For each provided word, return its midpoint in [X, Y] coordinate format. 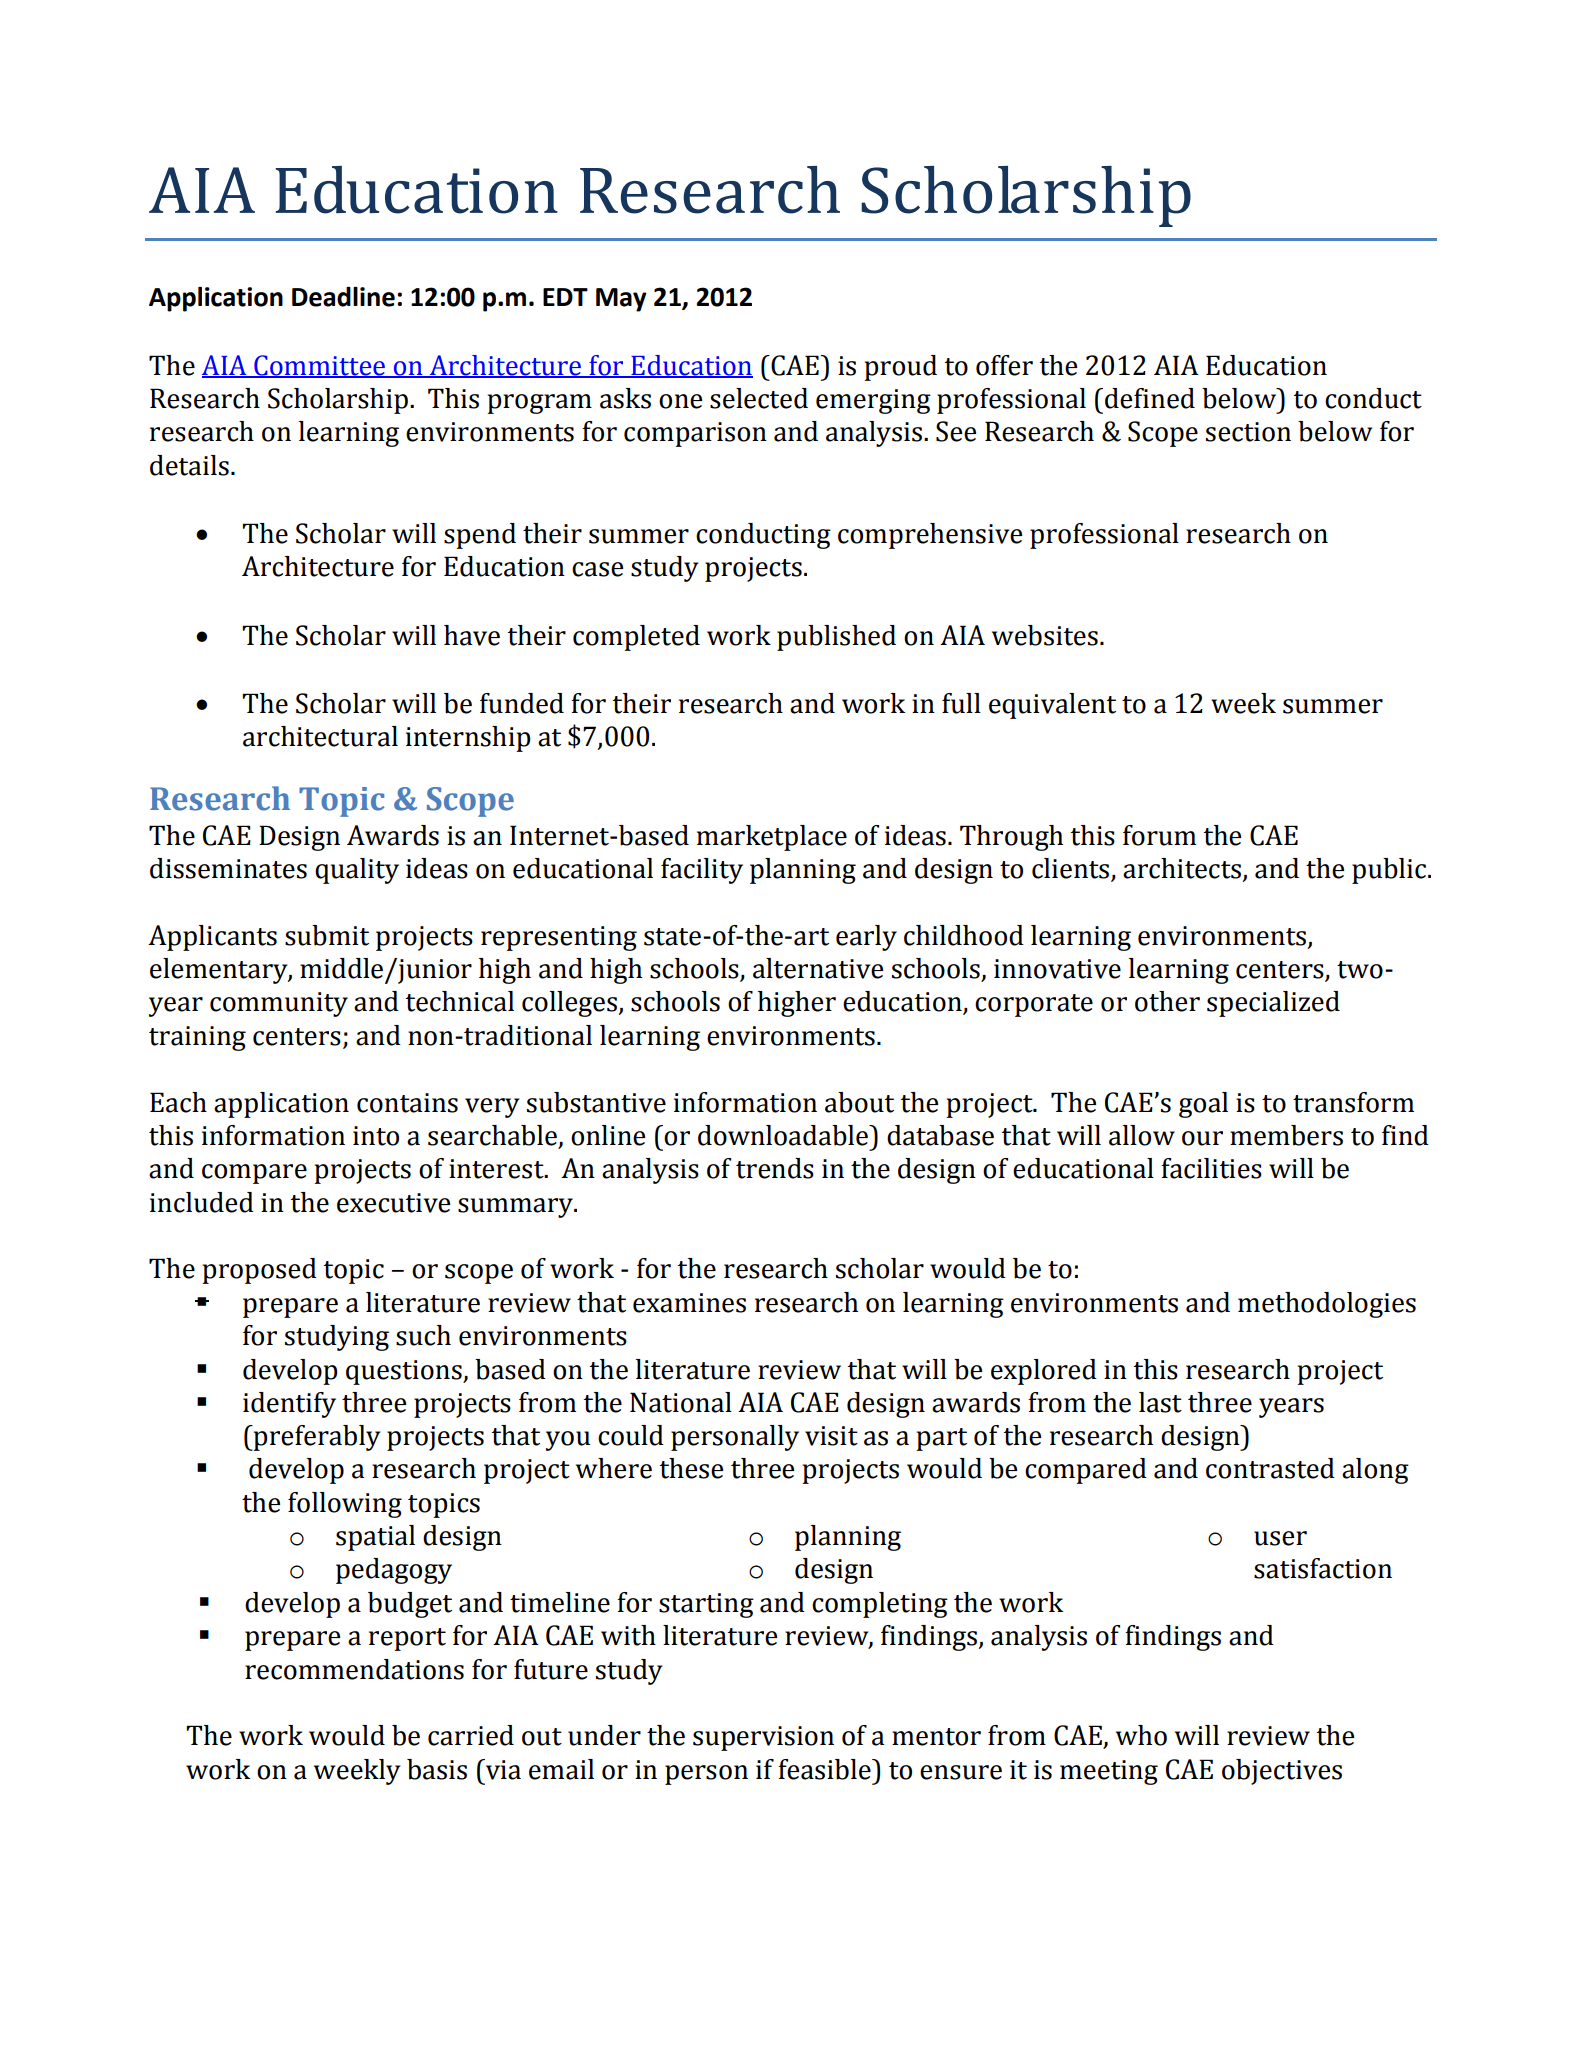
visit [831, 1436]
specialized [1273, 1004]
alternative [818, 968]
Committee [320, 366]
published [836, 638]
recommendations [354, 1669]
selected [759, 398]
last [1160, 1402]
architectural [320, 736]
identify [289, 1405]
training [197, 1038]
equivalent [1052, 706]
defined [1150, 398]
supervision [763, 1738]
